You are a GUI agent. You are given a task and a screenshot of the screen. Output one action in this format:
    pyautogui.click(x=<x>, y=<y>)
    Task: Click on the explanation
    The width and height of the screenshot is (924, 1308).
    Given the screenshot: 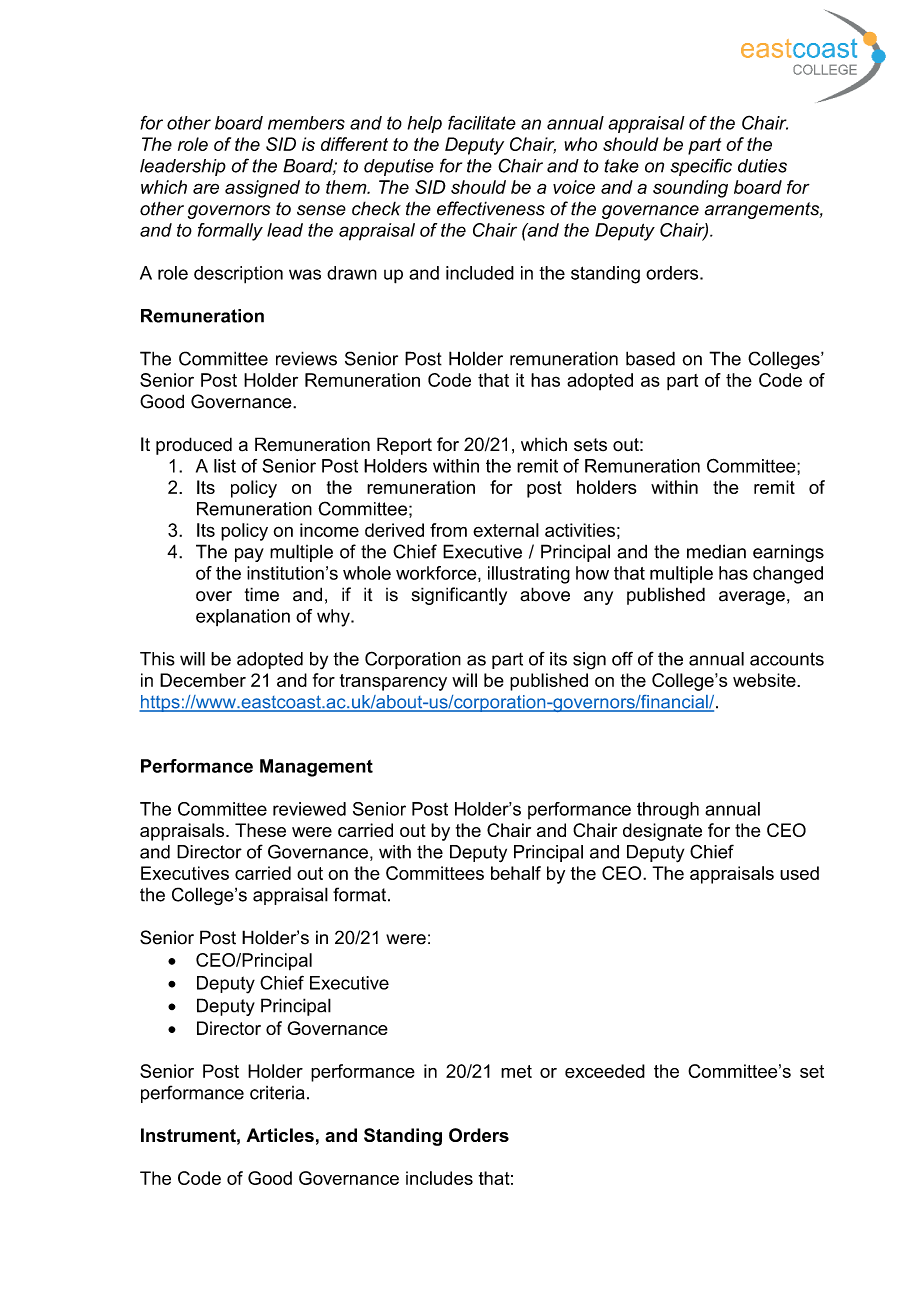 What is the action you would take?
    pyautogui.click(x=243, y=618)
